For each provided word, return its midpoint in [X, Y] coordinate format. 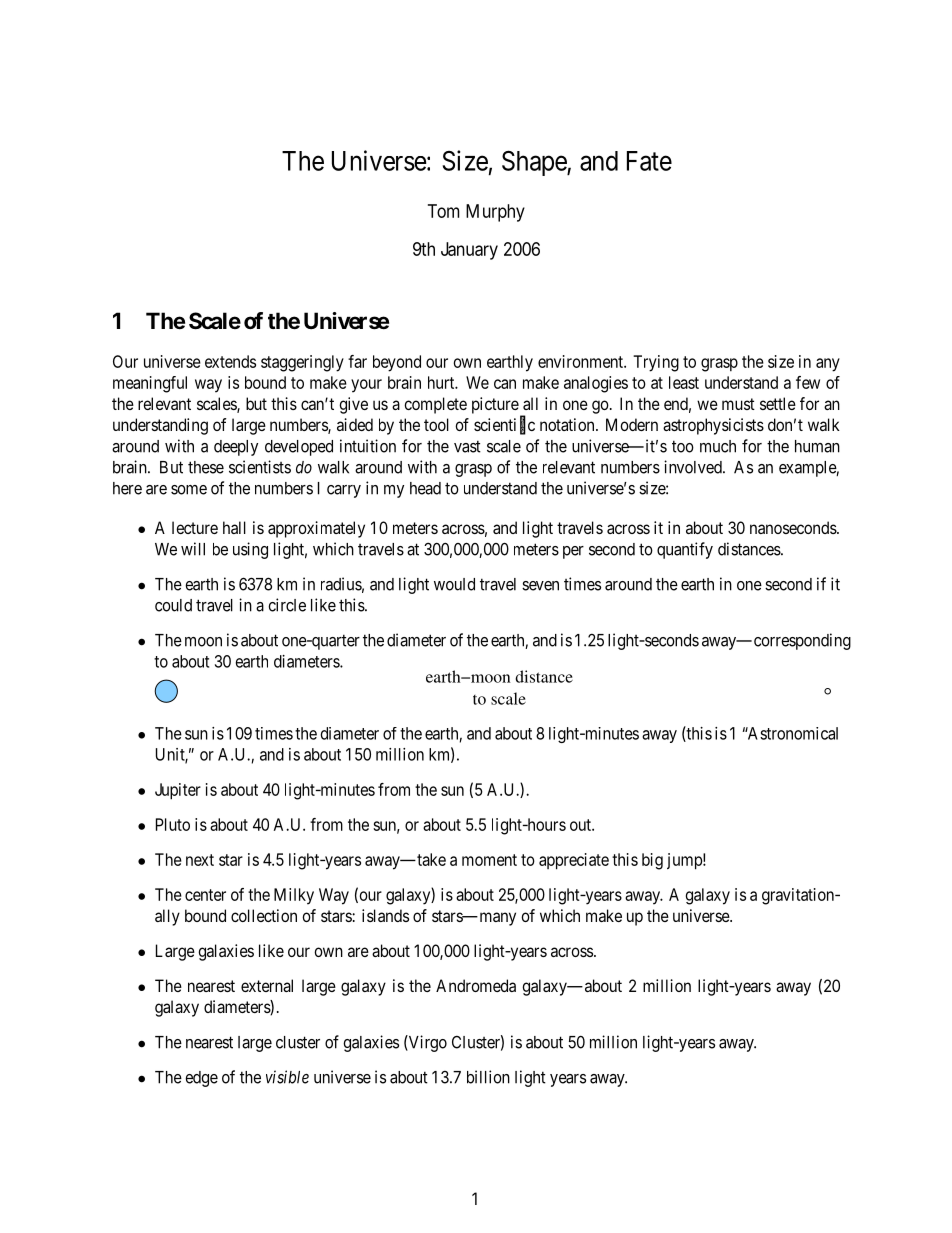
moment [489, 860]
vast [467, 446]
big [652, 861]
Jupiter [178, 791]
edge [201, 1079]
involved [694, 467]
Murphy [495, 213]
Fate [649, 161]
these [206, 467]
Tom [443, 211]
